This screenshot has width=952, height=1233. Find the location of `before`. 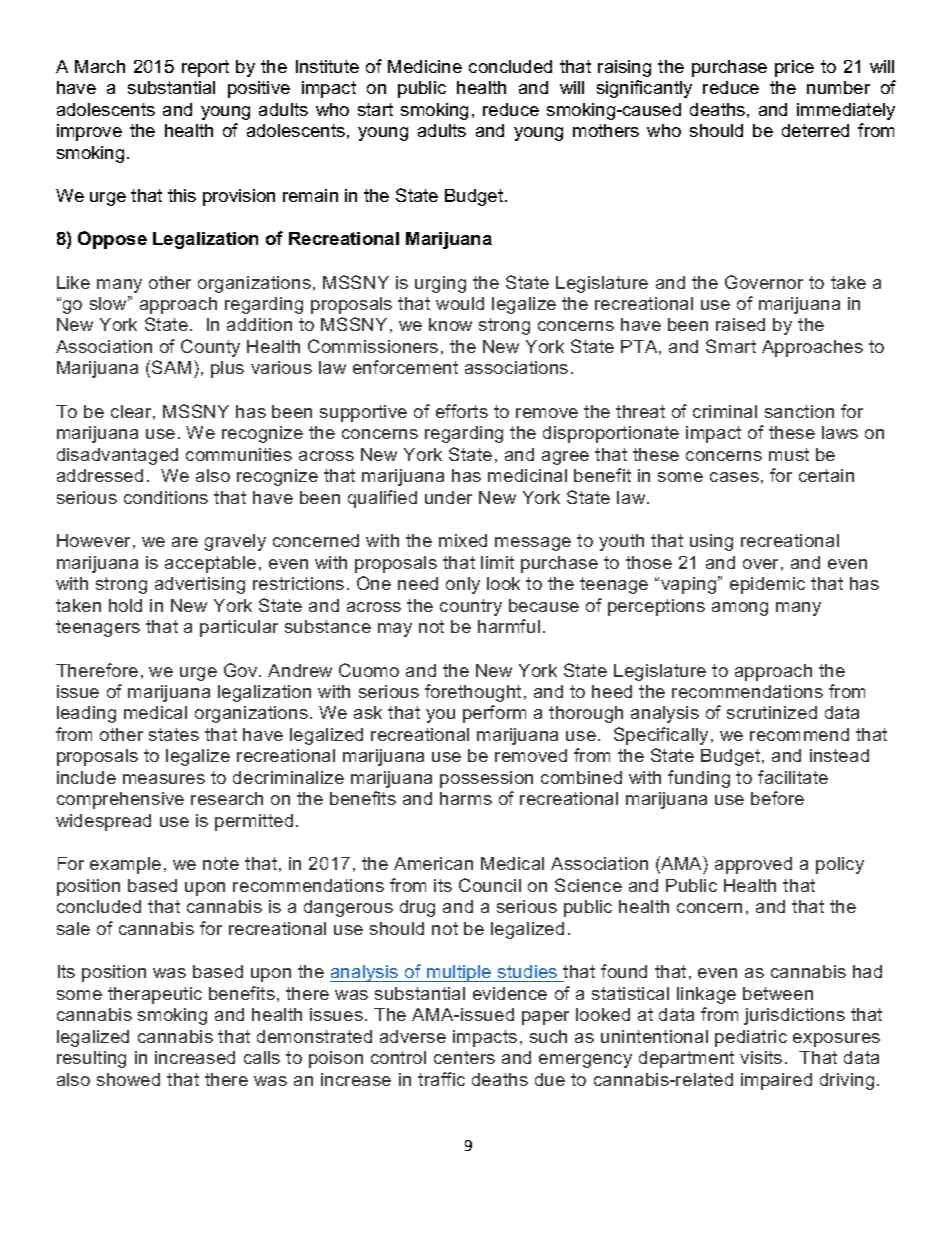

before is located at coordinates (777, 798).
